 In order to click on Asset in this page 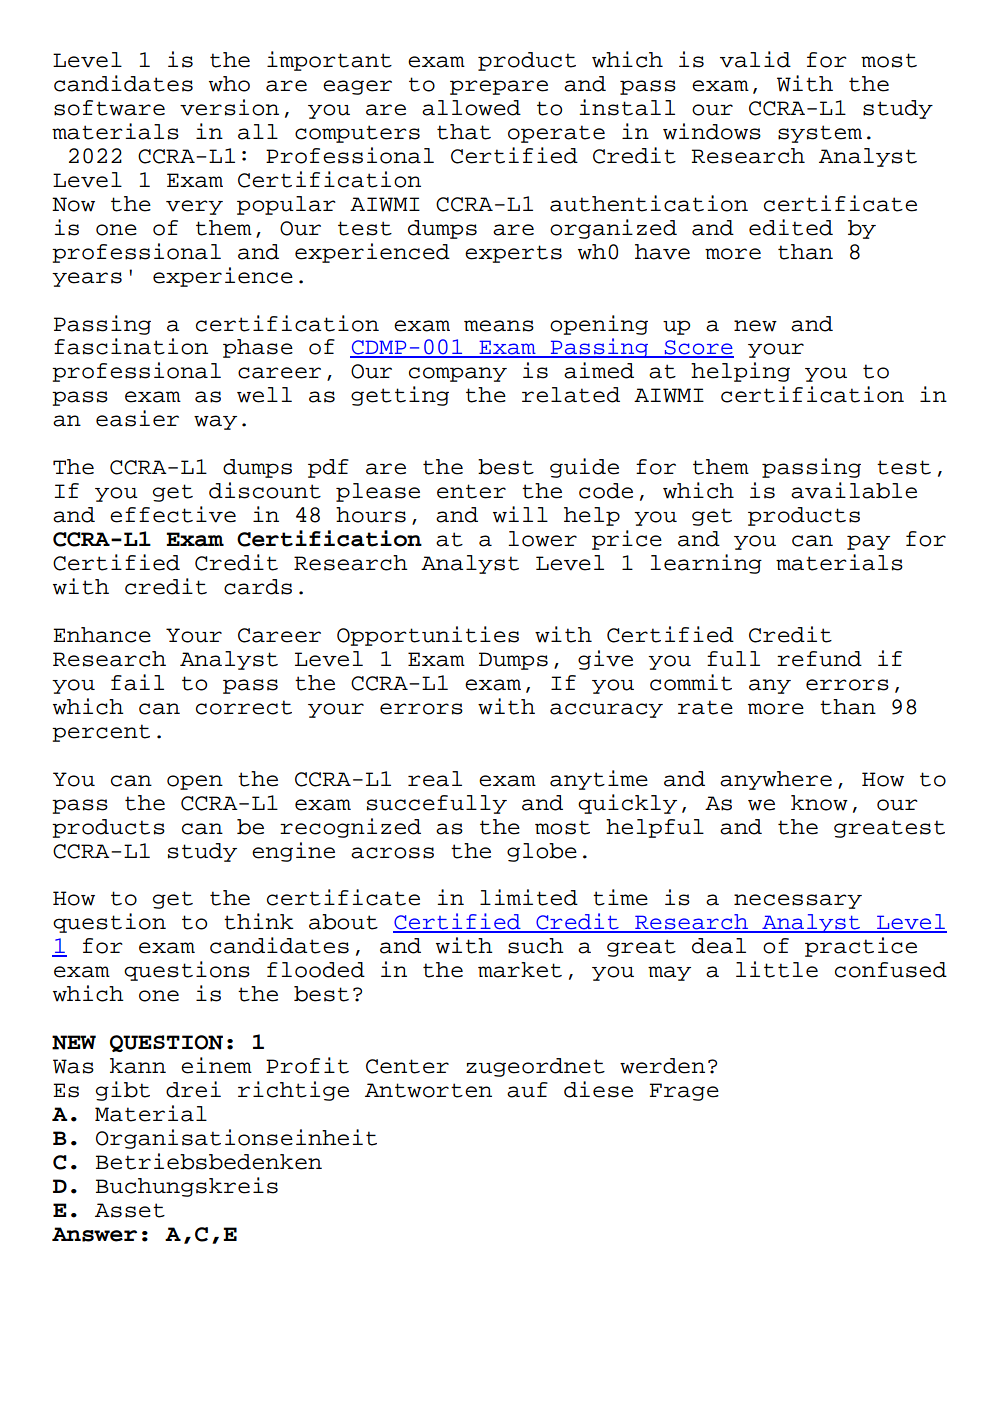, I will do `click(130, 1210)`.
